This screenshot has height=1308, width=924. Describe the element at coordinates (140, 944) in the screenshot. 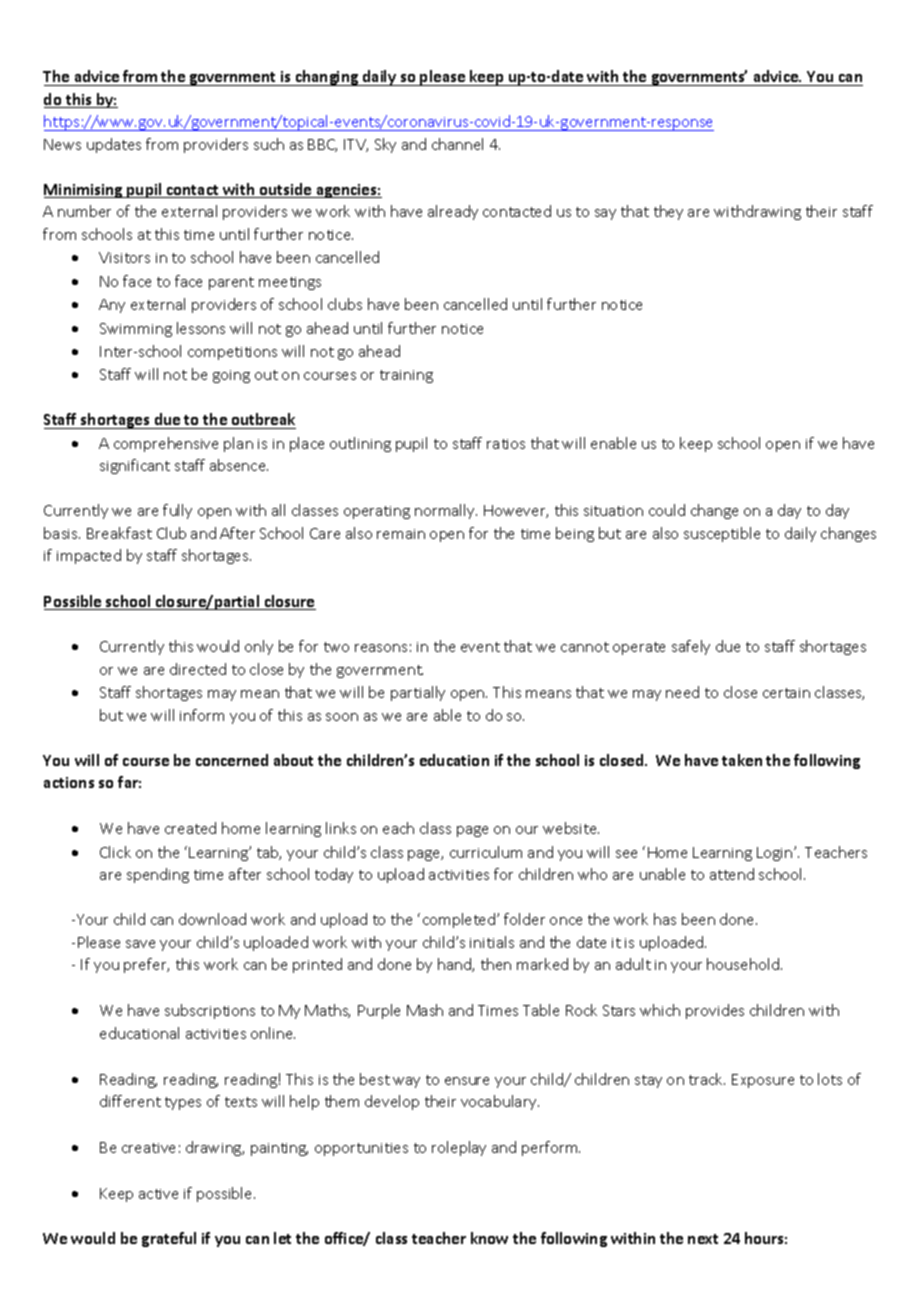

I see `save` at that location.
